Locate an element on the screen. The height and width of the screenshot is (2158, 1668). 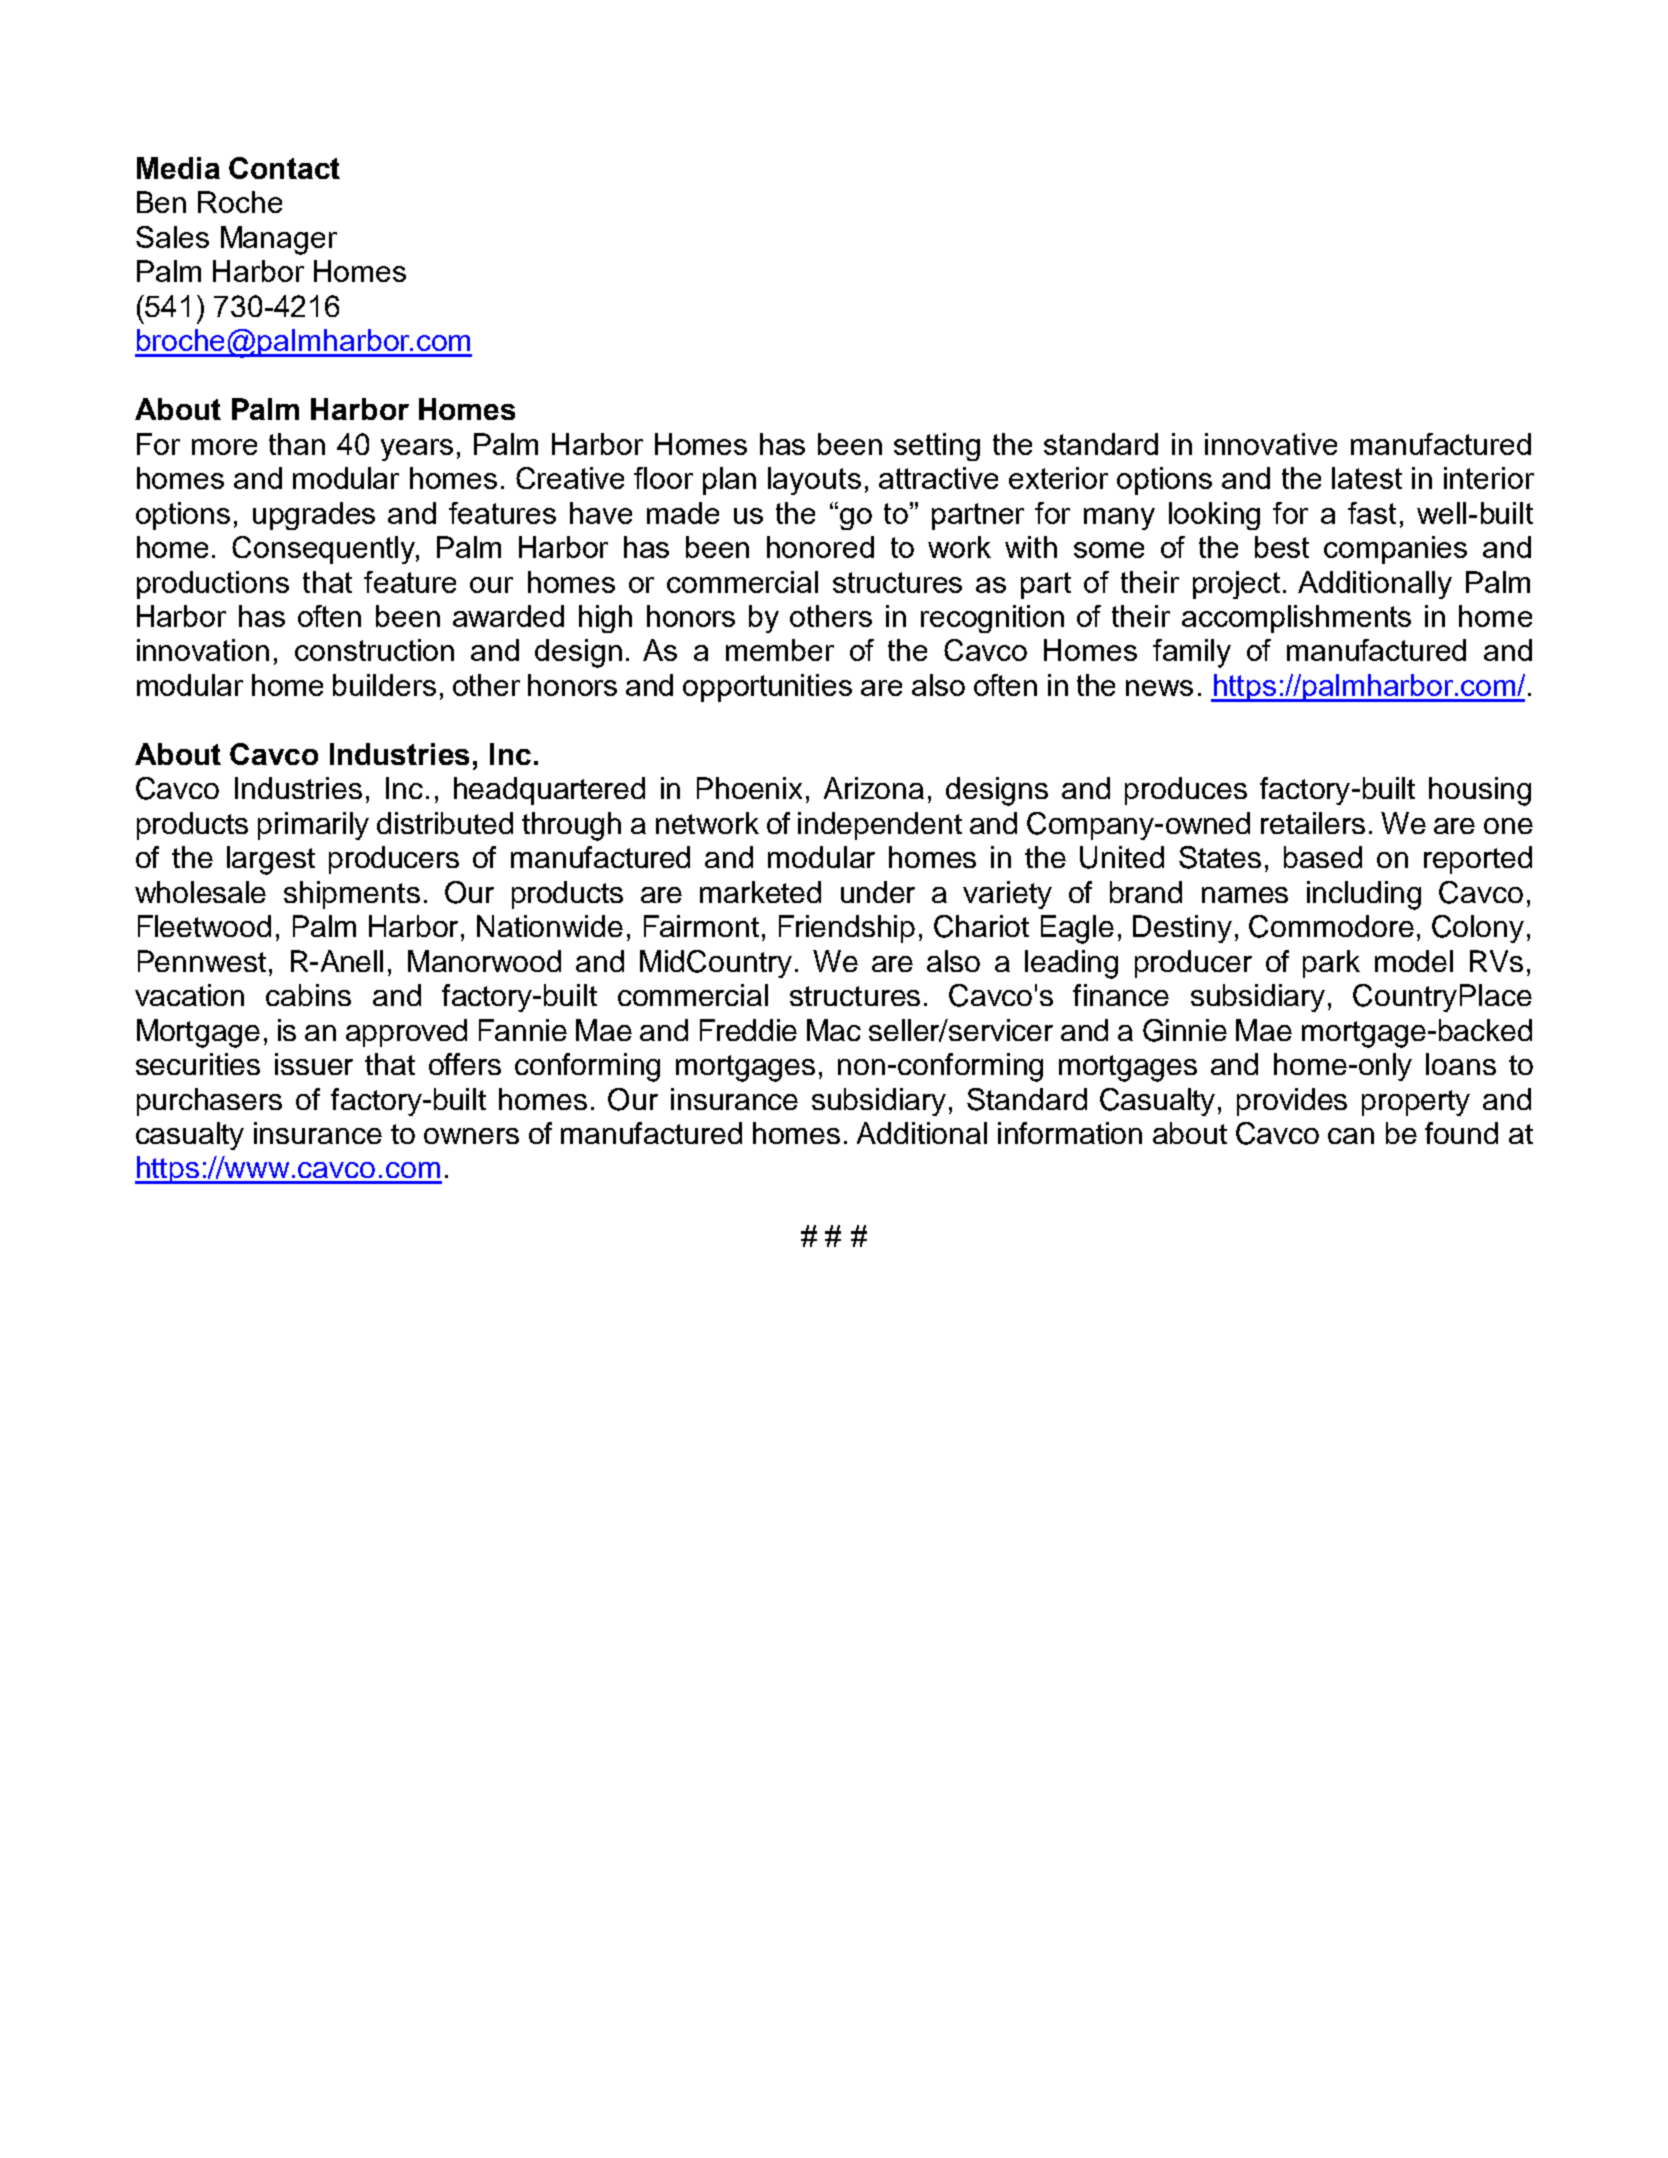
Manager is located at coordinates (279, 240).
